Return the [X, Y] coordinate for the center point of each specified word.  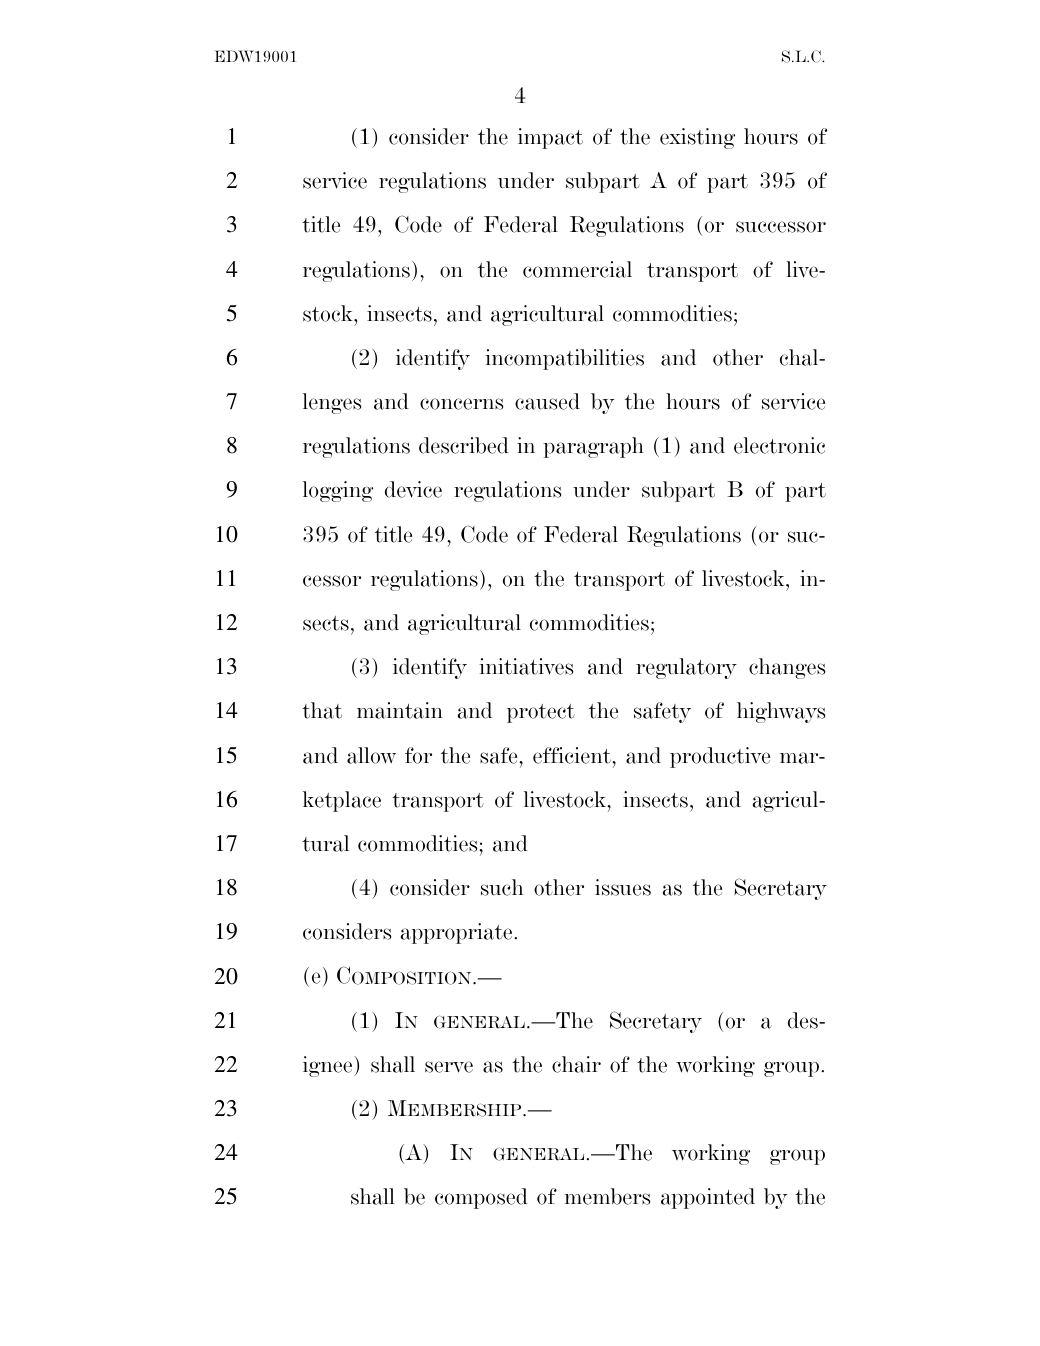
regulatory [686, 668]
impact [550, 138]
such [502, 887]
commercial [577, 269]
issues [623, 887]
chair [576, 1064]
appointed [708, 1198]
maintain [400, 710]
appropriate [456, 933]
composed [481, 1198]
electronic [779, 445]
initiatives [526, 666]
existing [697, 138]
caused [547, 401]
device [413, 489]
